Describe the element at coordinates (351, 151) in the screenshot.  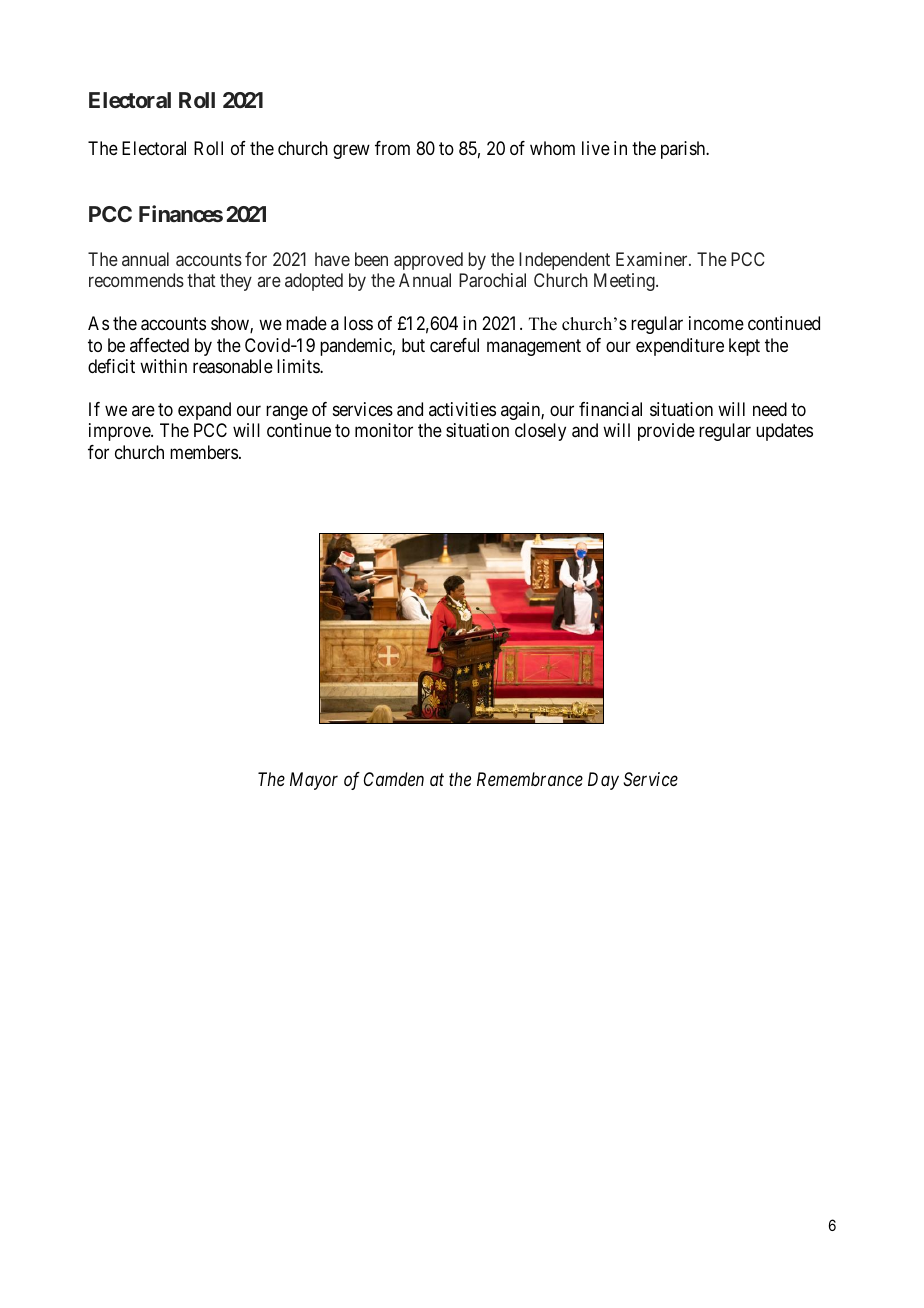
I see `grew` at that location.
